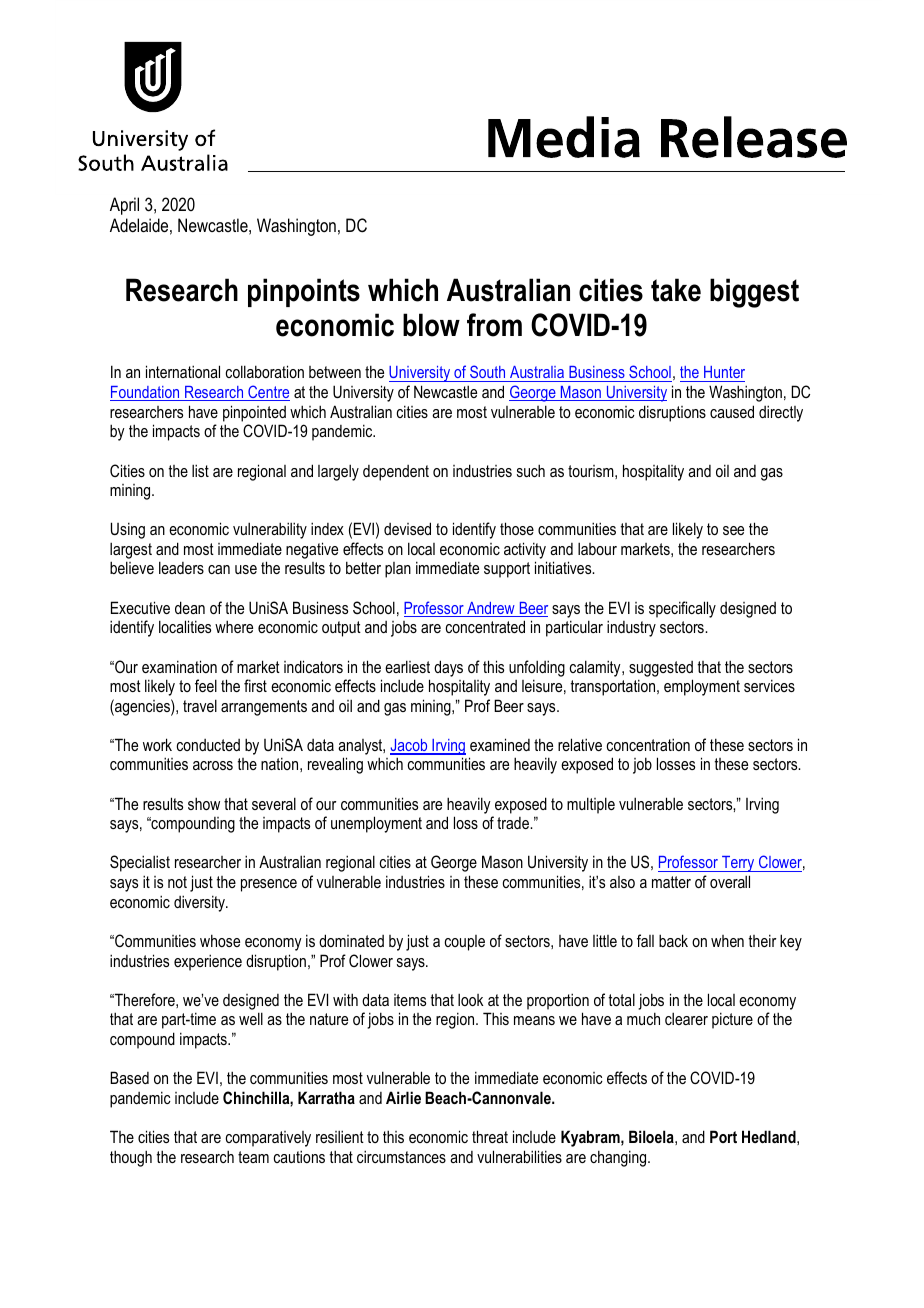  I want to click on team, so click(253, 1157).
